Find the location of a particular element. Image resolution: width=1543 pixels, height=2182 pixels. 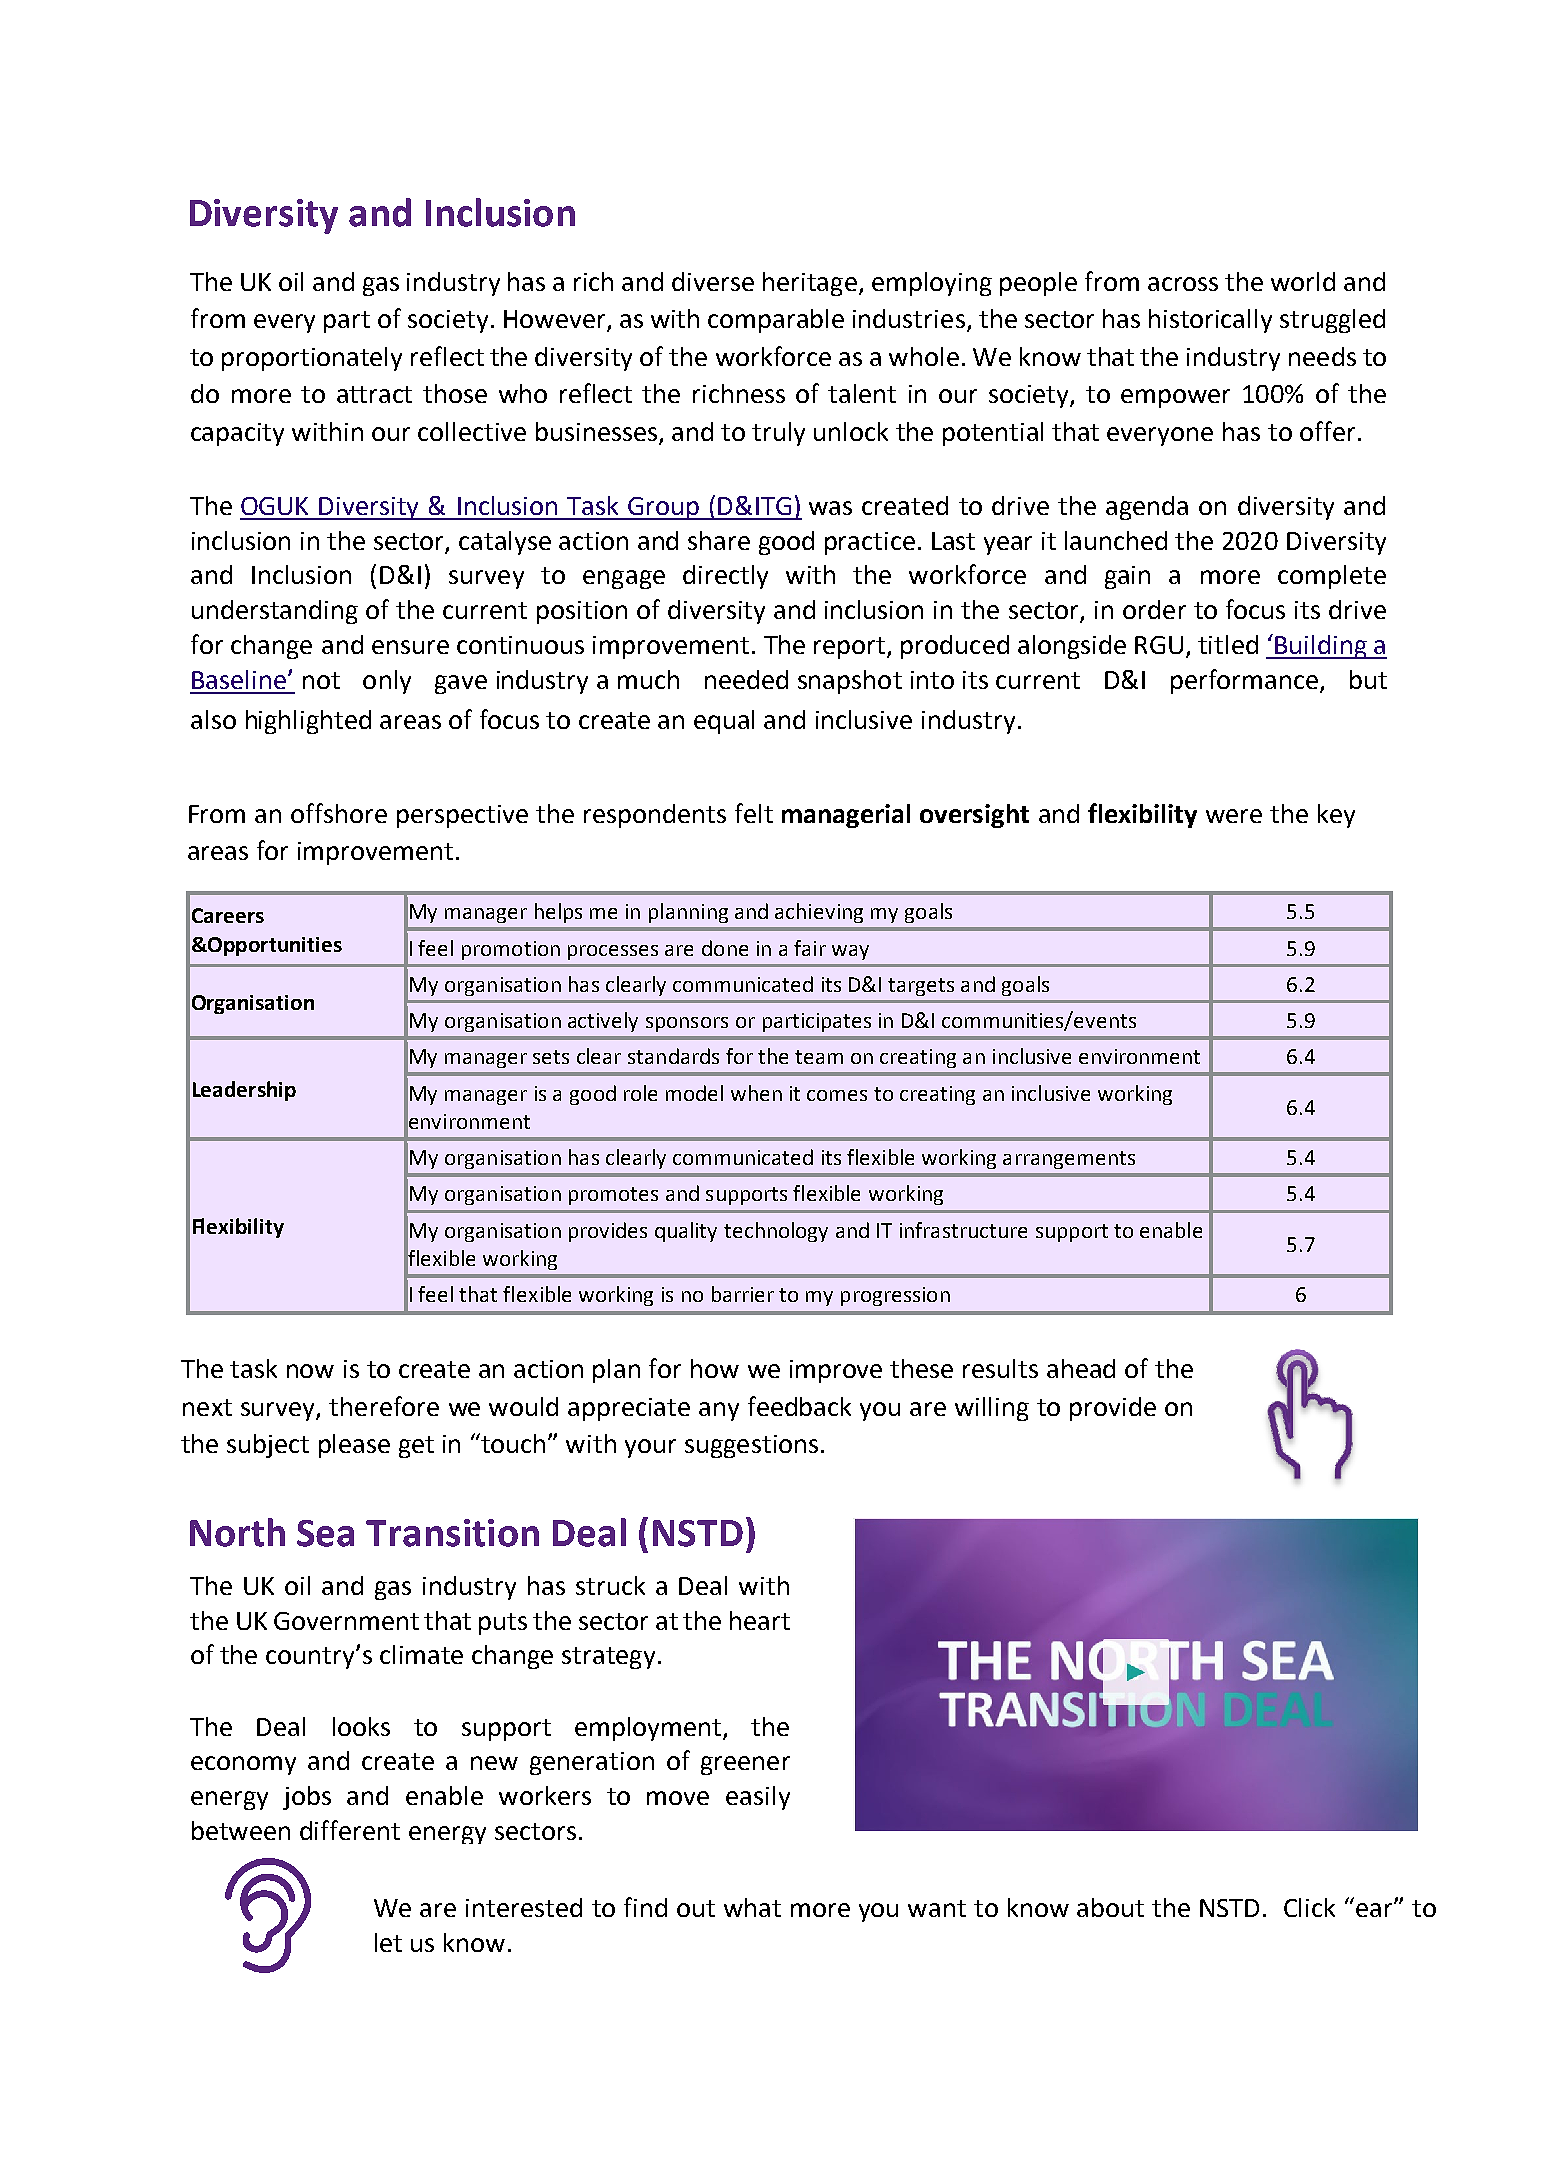

ahead is located at coordinates (1081, 1368).
